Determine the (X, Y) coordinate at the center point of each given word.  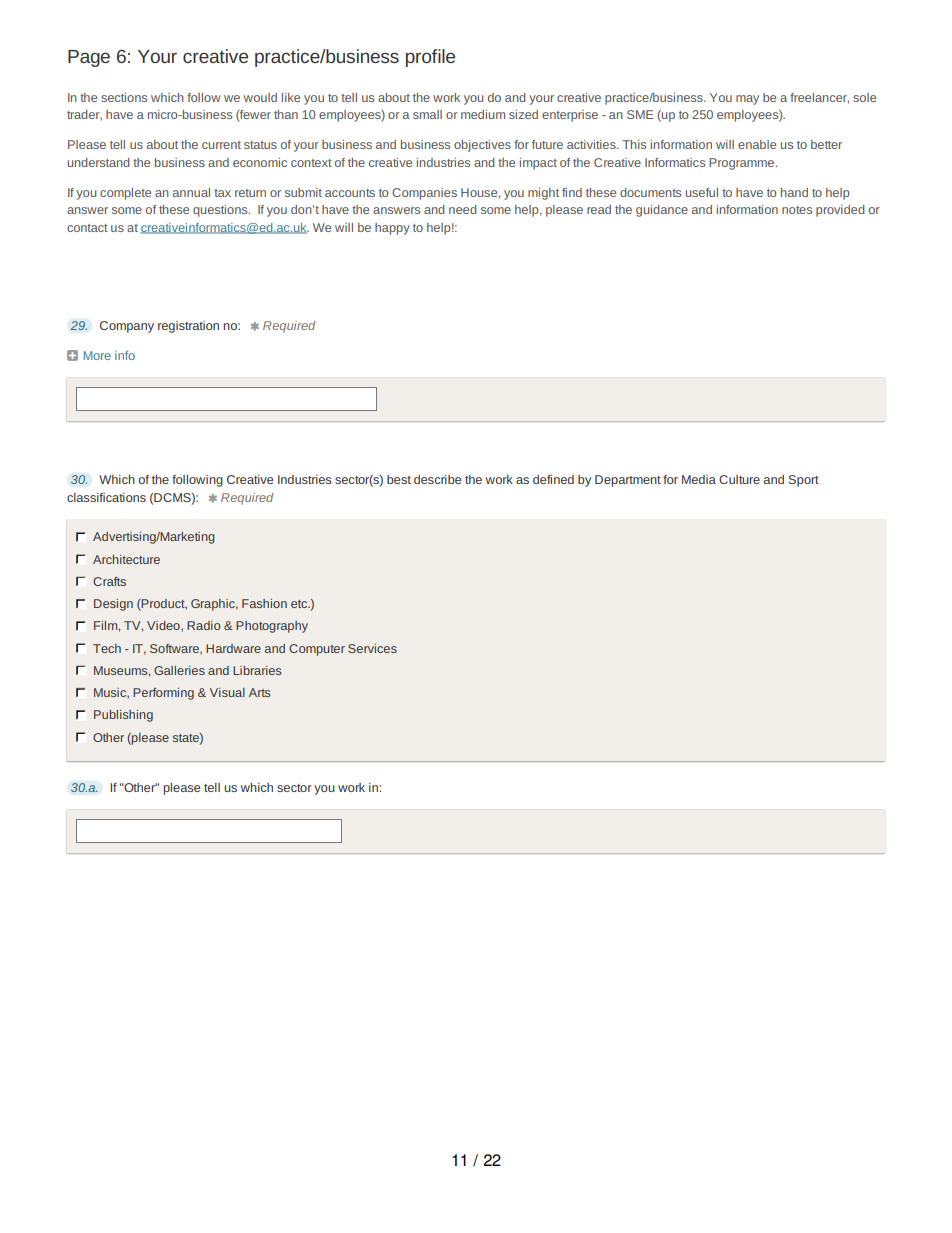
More (97, 355)
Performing (163, 694)
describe (437, 479)
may (747, 100)
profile (430, 58)
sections (124, 97)
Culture (739, 479)
